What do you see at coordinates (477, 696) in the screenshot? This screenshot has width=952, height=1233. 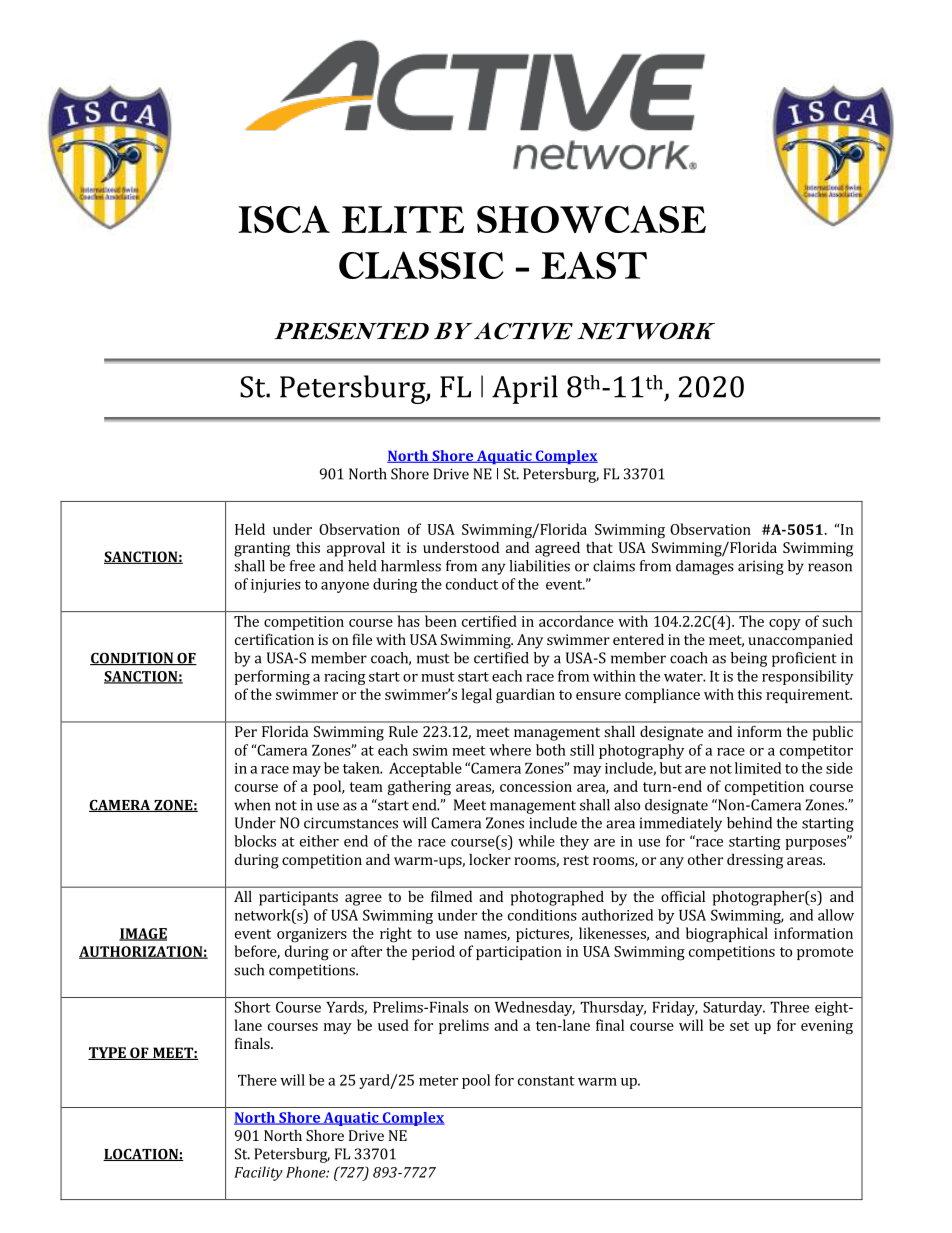 I see `legal` at bounding box center [477, 696].
